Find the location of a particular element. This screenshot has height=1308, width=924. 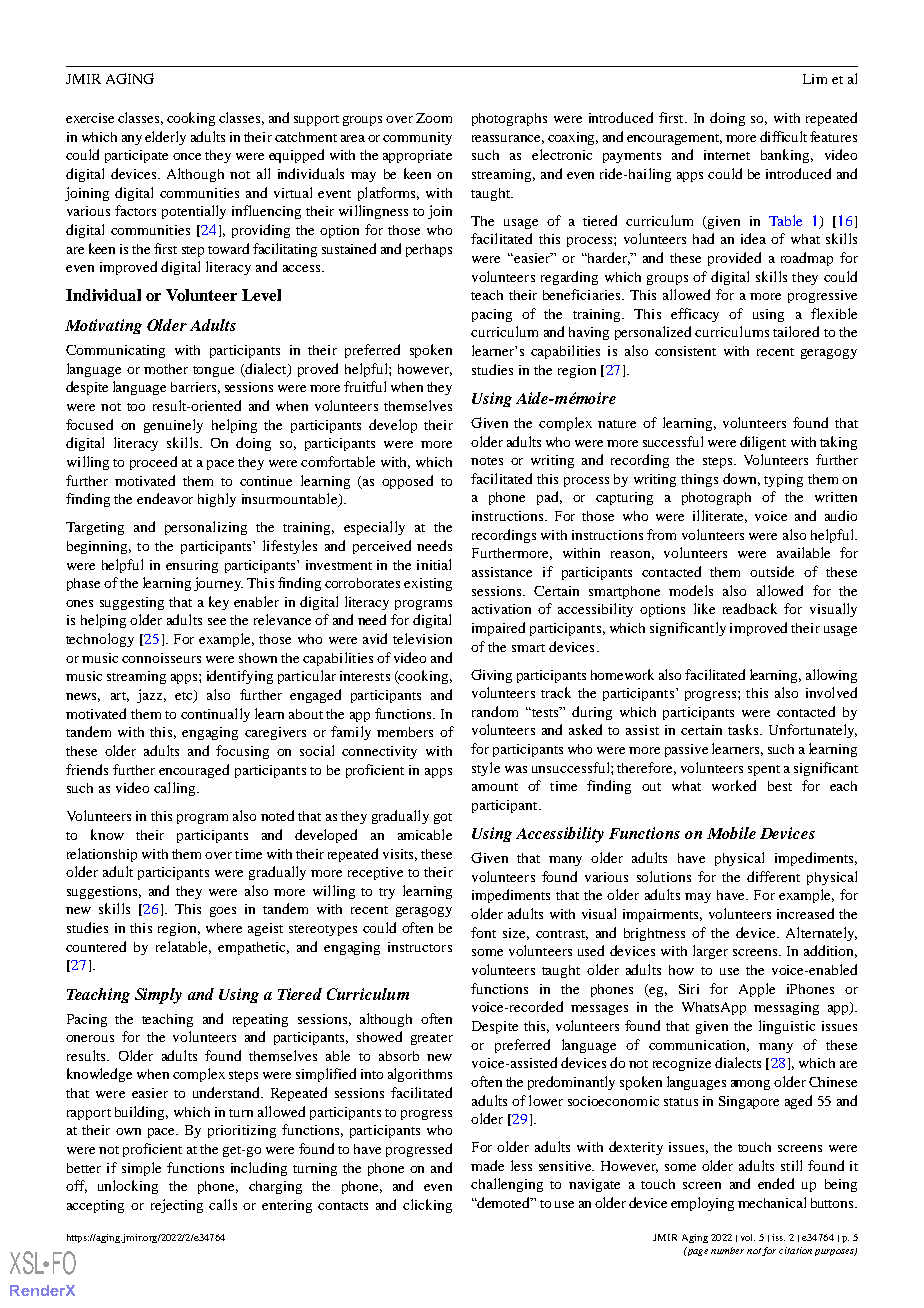

elderly is located at coordinates (165, 138).
